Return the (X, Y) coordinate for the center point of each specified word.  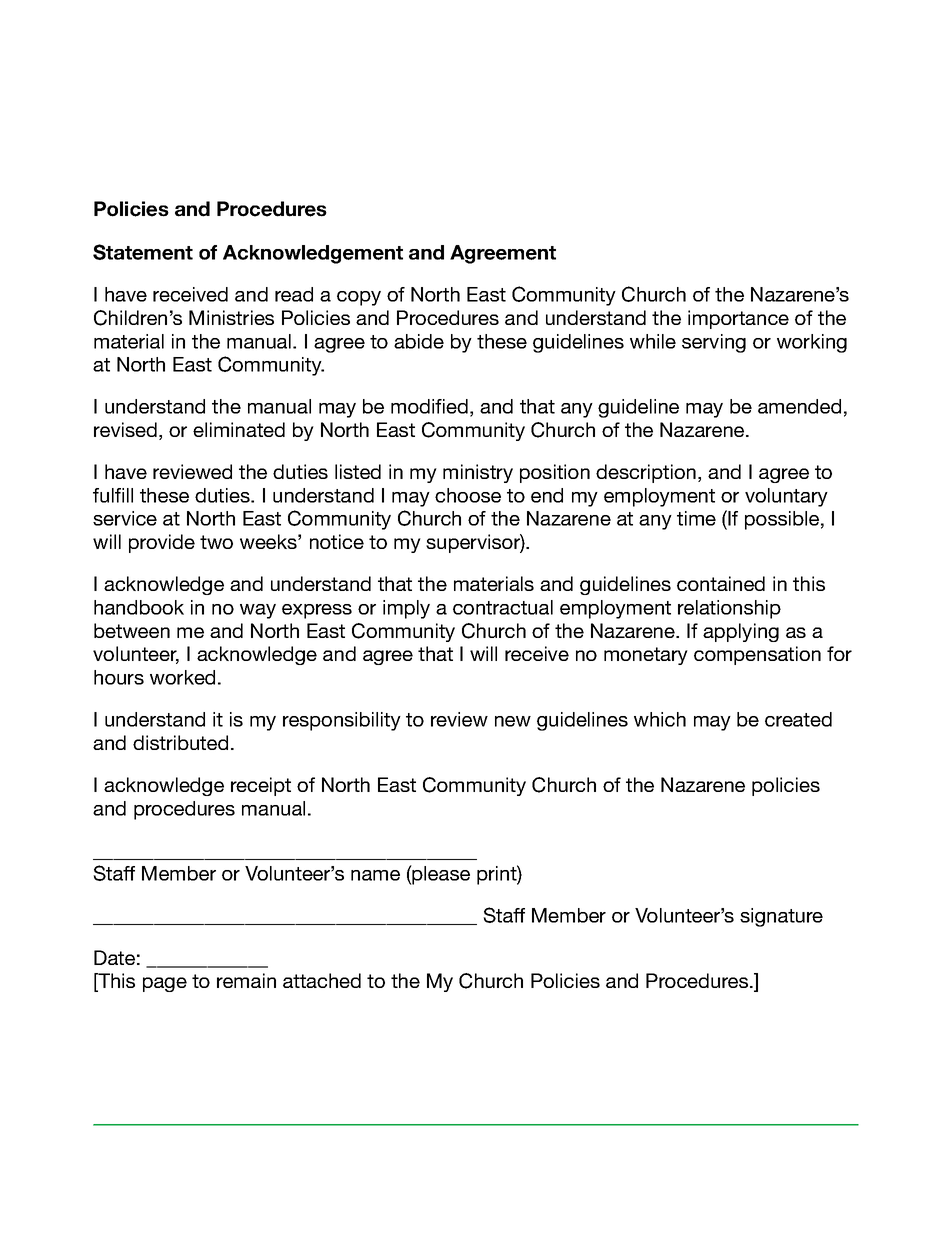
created (798, 719)
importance (738, 319)
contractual (503, 607)
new (513, 721)
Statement (143, 252)
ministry (478, 473)
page (165, 984)
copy (359, 298)
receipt (261, 786)
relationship (729, 609)
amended (799, 406)
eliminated (239, 429)
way (258, 611)
